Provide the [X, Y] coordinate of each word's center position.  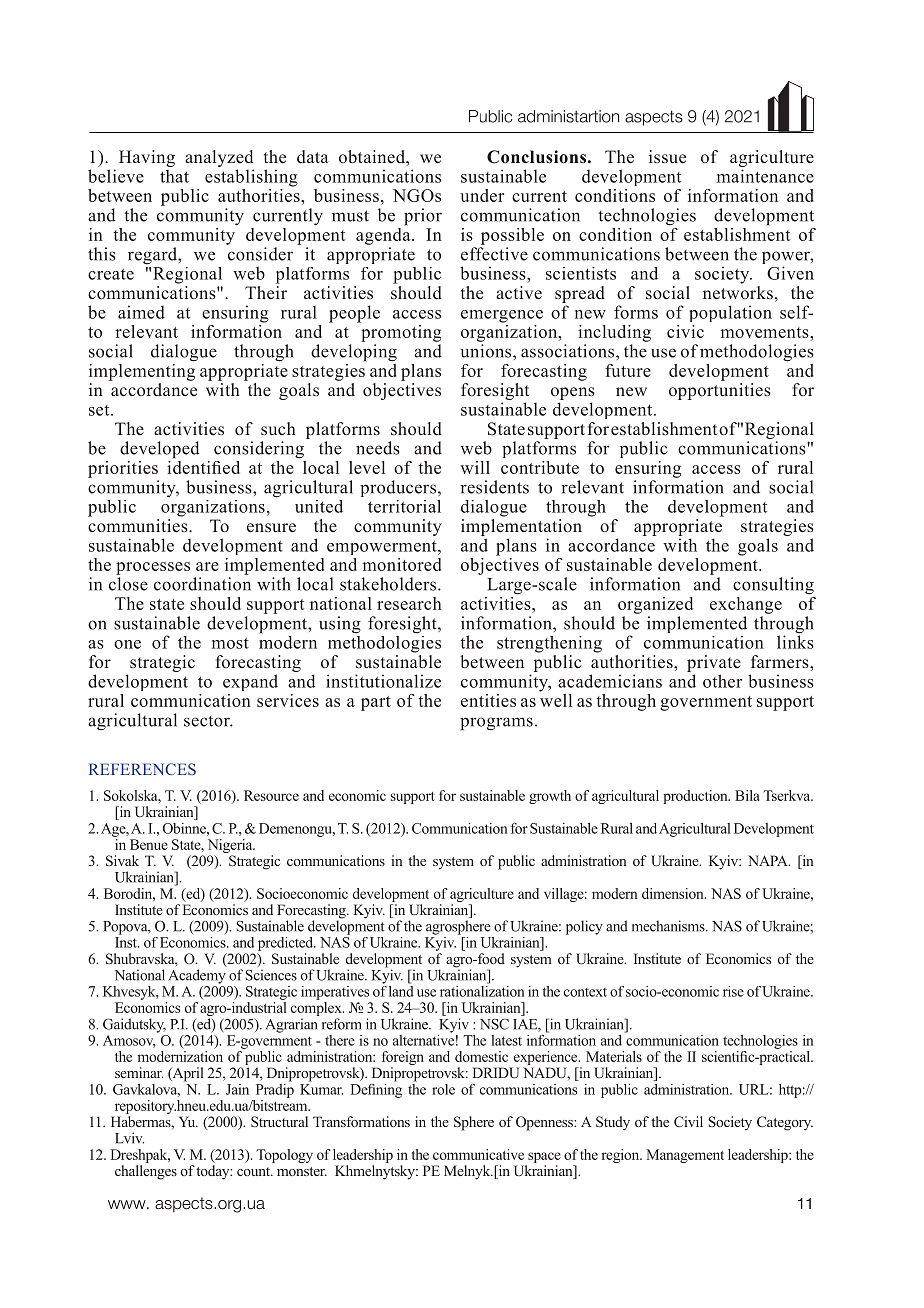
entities [488, 700]
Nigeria [231, 847]
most [230, 643]
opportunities [720, 390]
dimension [674, 893]
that [174, 176]
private [714, 663]
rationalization [482, 990]
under [482, 195]
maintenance [765, 176]
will [475, 467]
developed [160, 450]
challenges [146, 1172]
